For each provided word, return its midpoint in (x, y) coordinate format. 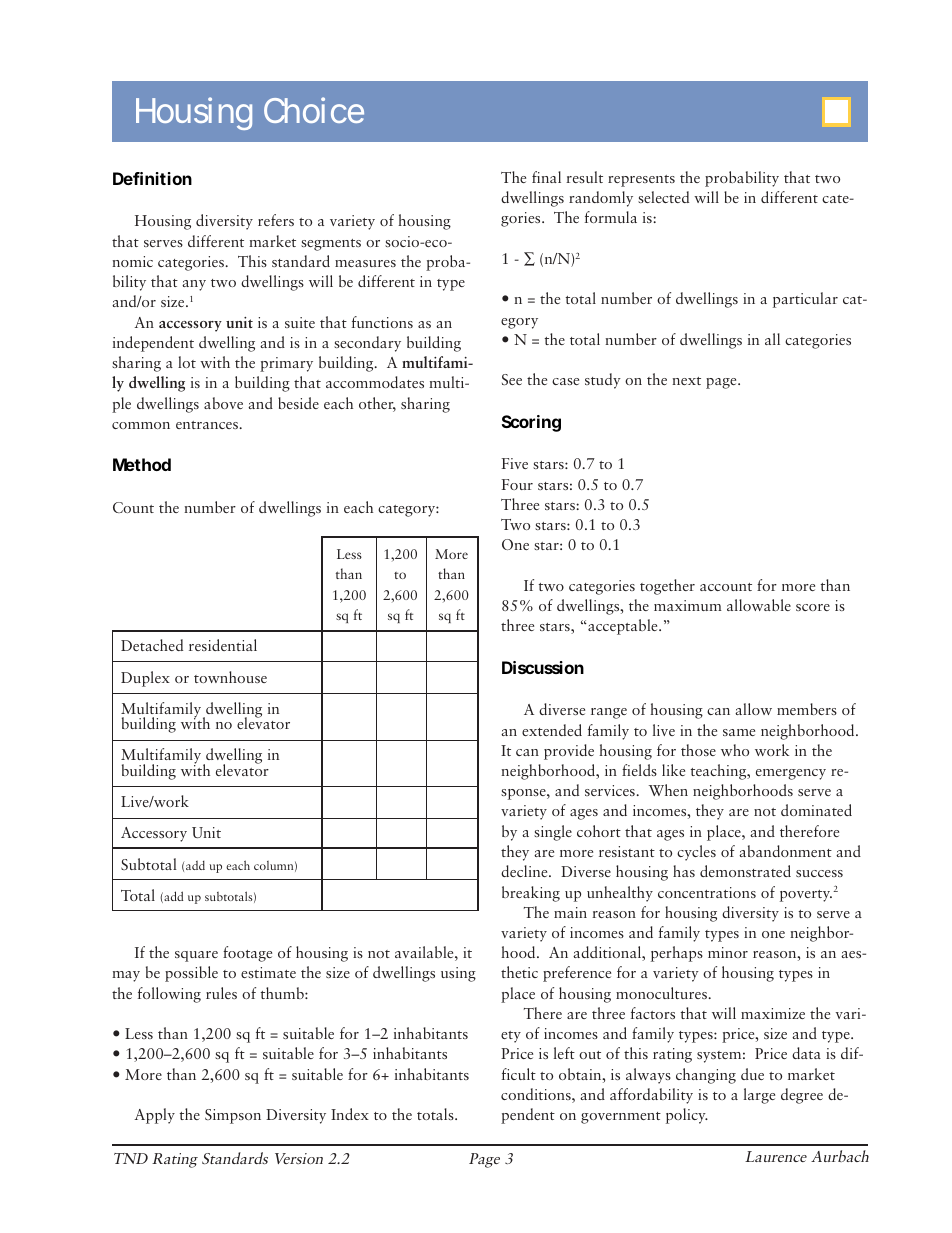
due (752, 1074)
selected (663, 197)
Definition (152, 178)
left (564, 1053)
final (546, 177)
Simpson (233, 1116)
